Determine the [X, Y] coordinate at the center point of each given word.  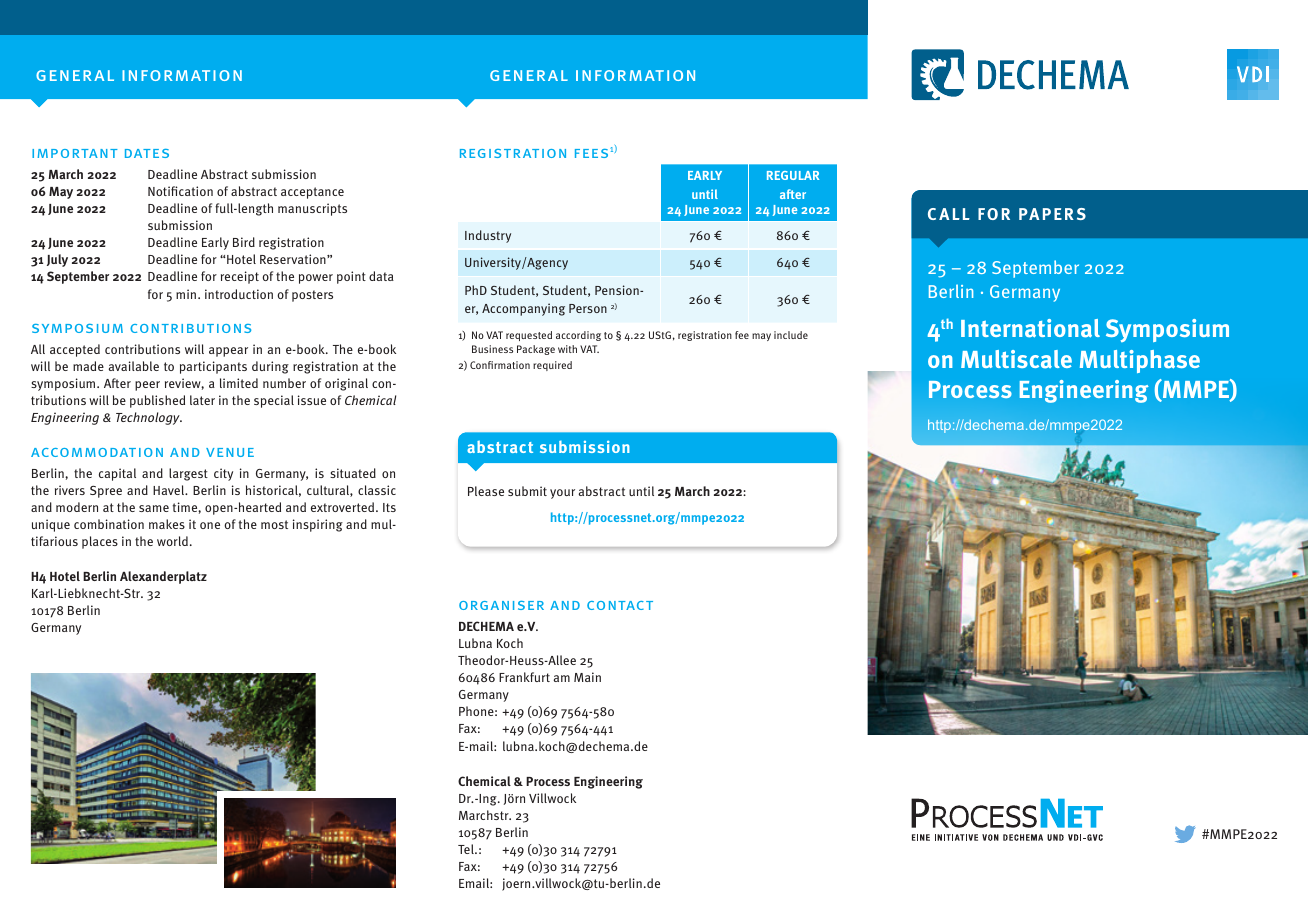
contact [620, 605]
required [552, 366]
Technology [149, 418]
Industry [488, 236]
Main [587, 677]
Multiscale [1016, 359]
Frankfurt [524, 677]
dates [147, 153]
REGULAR [793, 175]
